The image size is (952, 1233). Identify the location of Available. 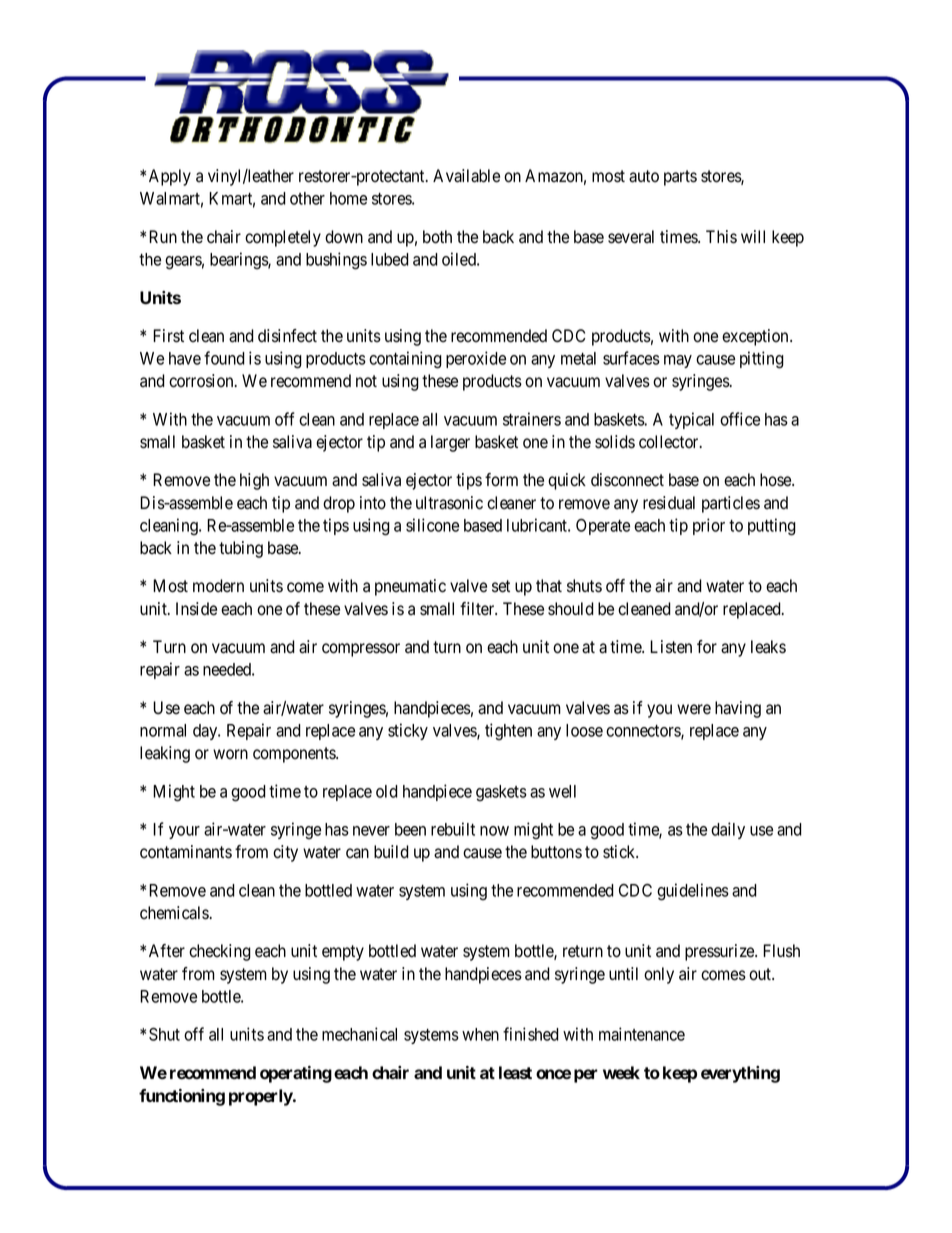
(466, 176).
